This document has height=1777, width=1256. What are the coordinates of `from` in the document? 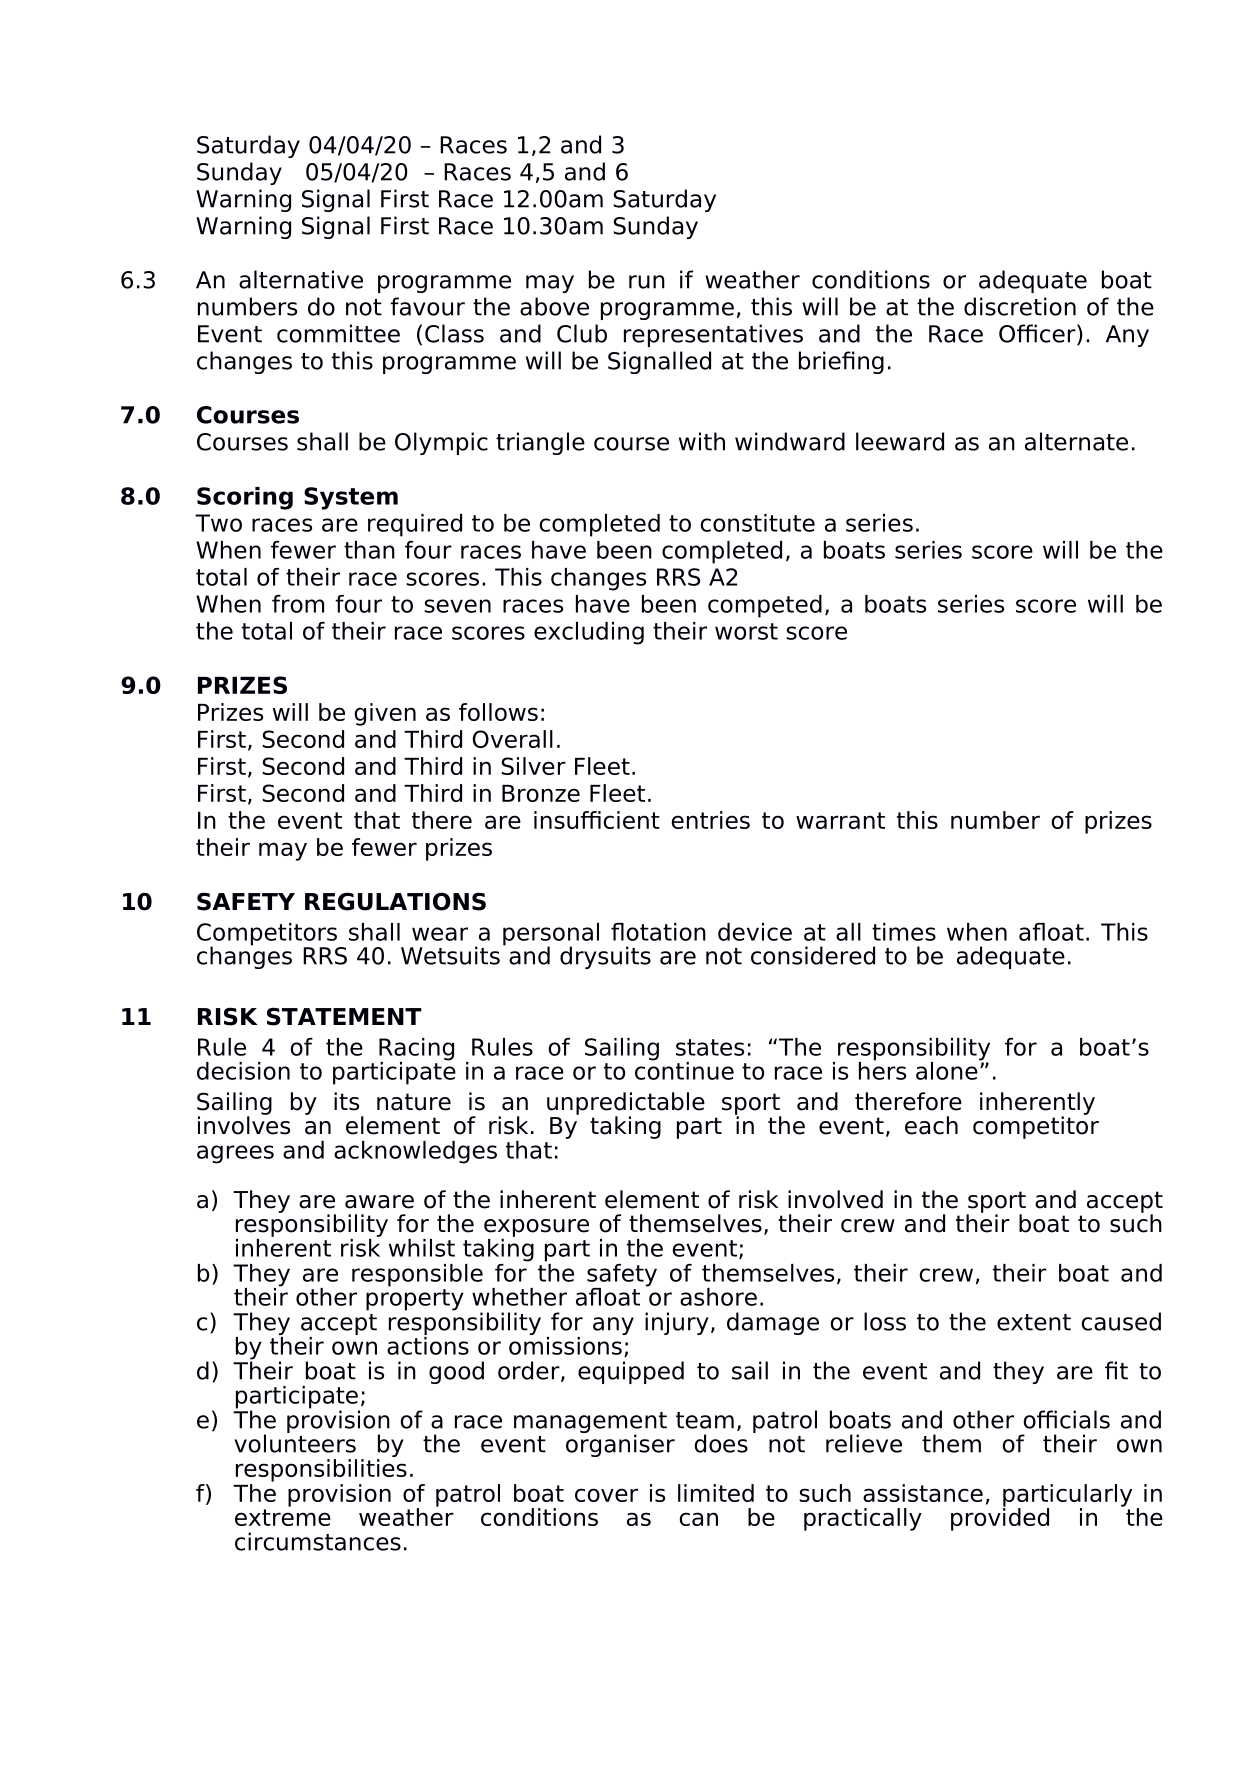 It's located at (298, 604).
